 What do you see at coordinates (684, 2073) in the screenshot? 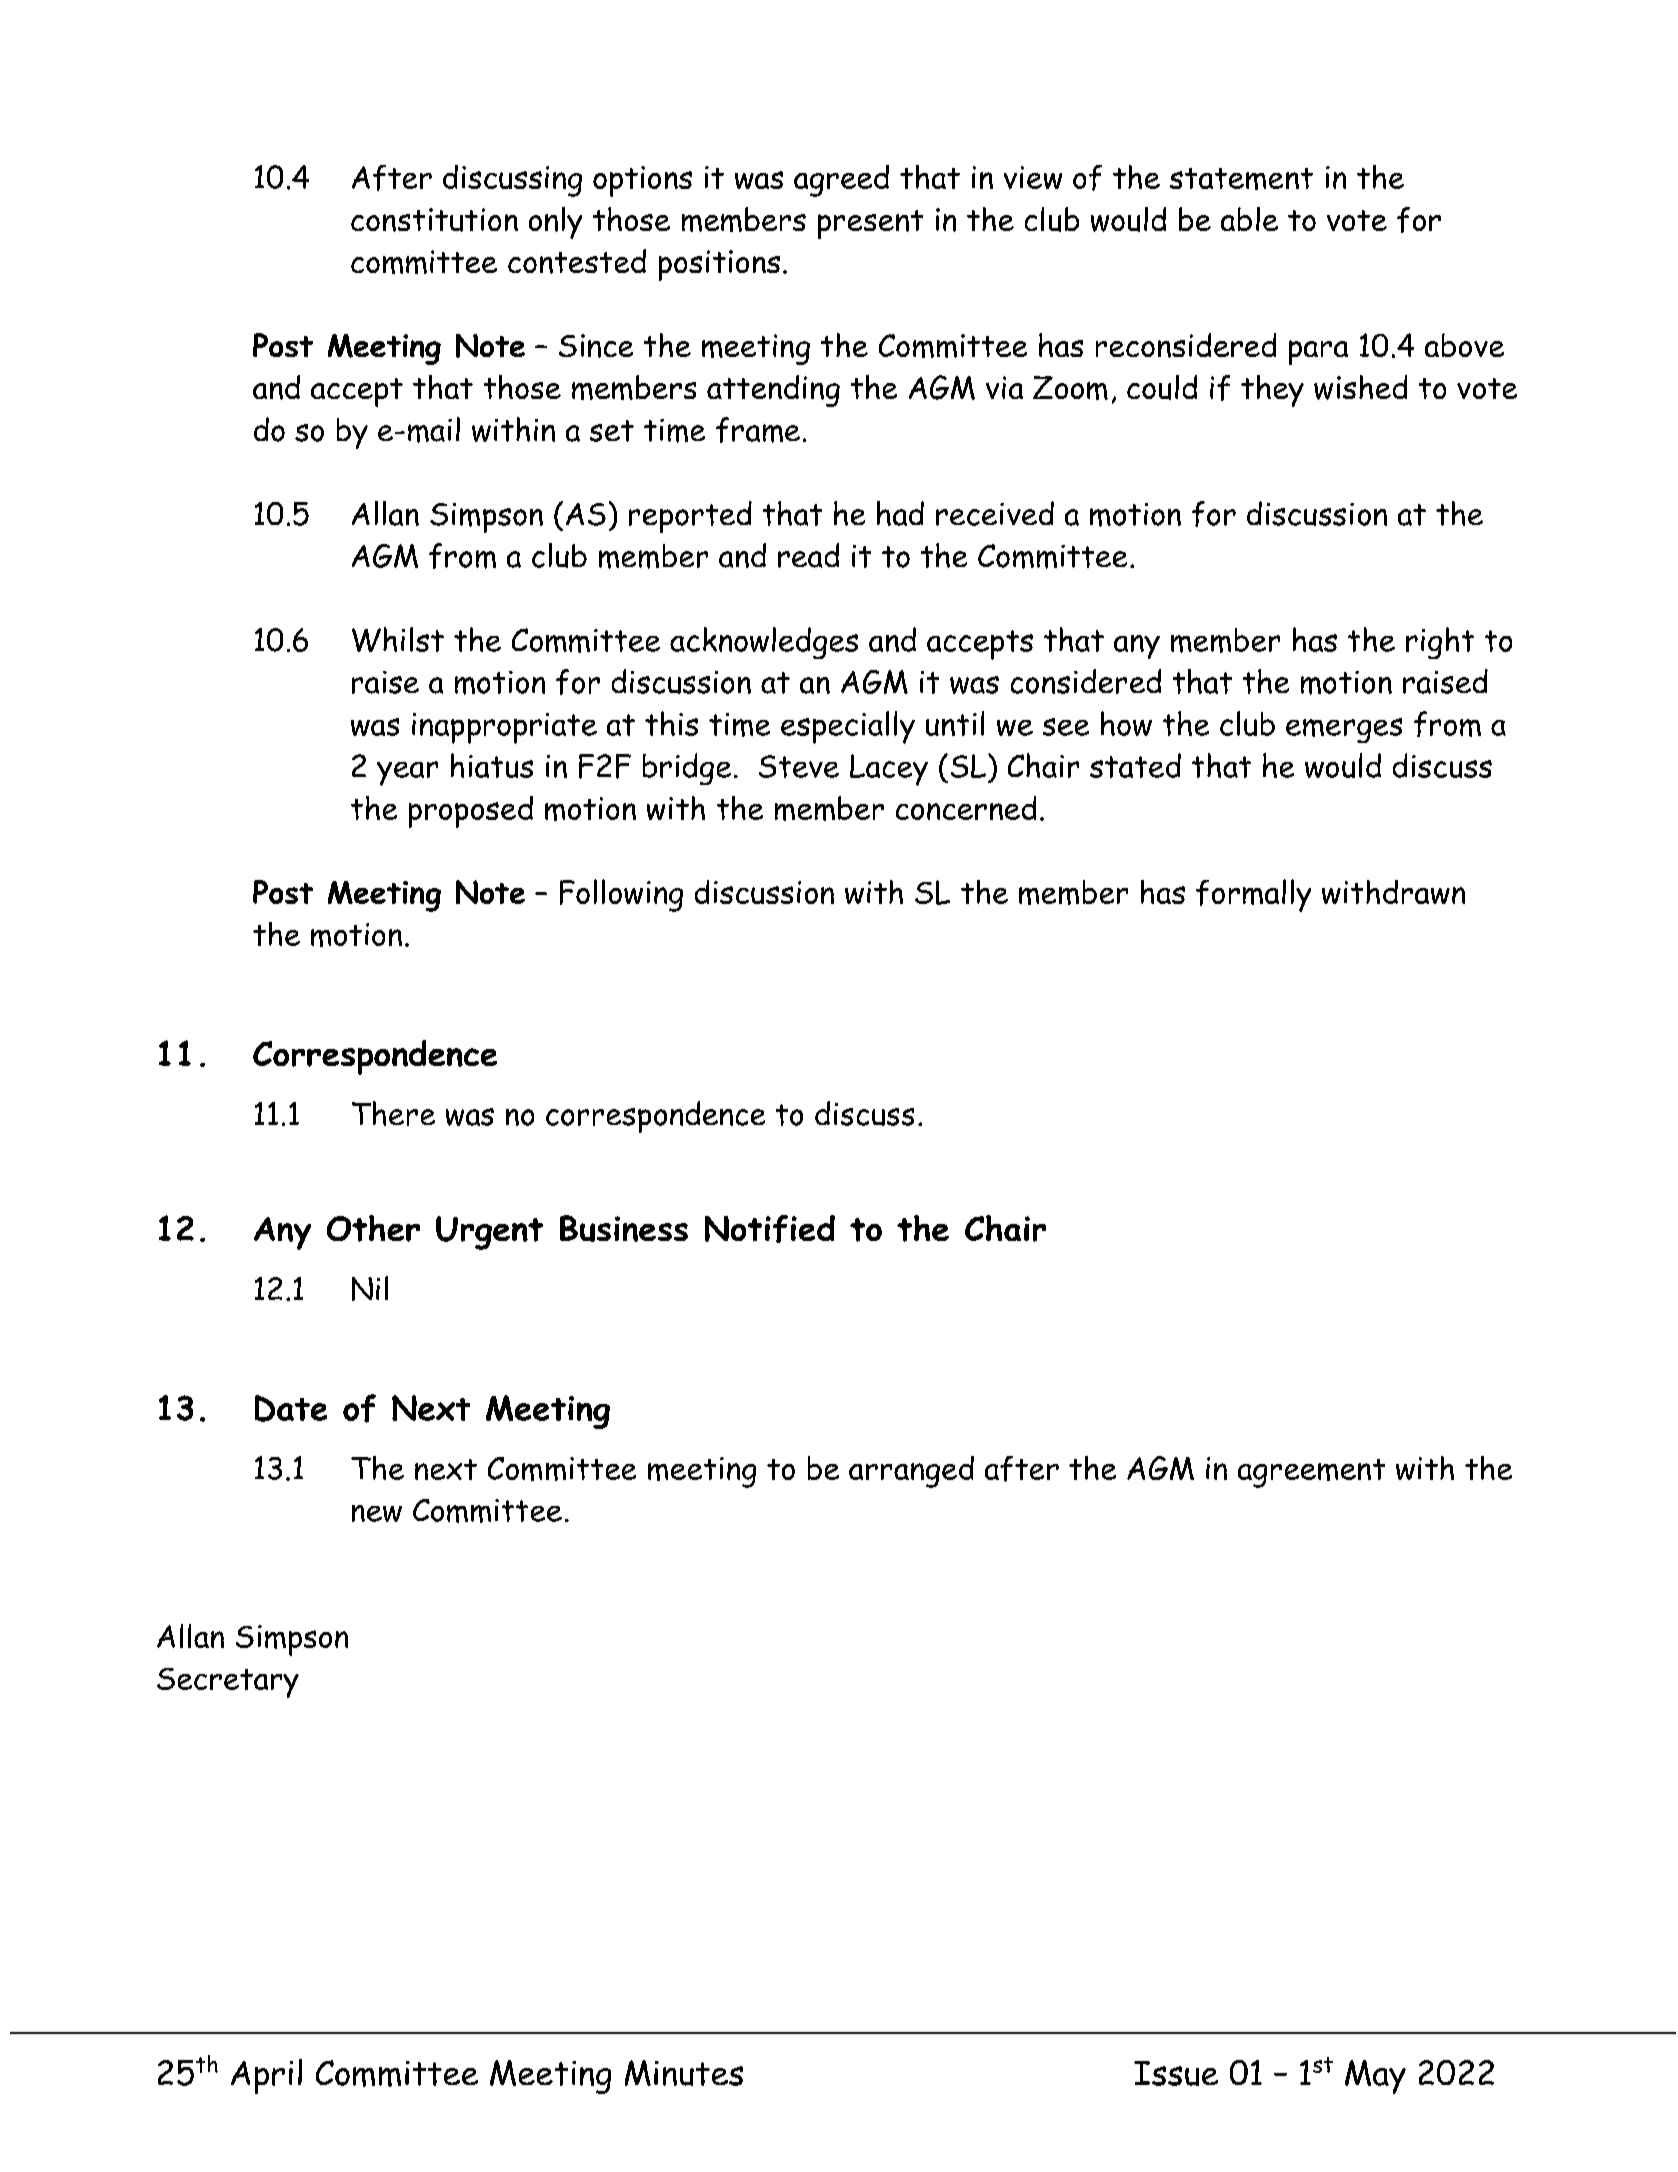
I see `Minutes` at bounding box center [684, 2073].
